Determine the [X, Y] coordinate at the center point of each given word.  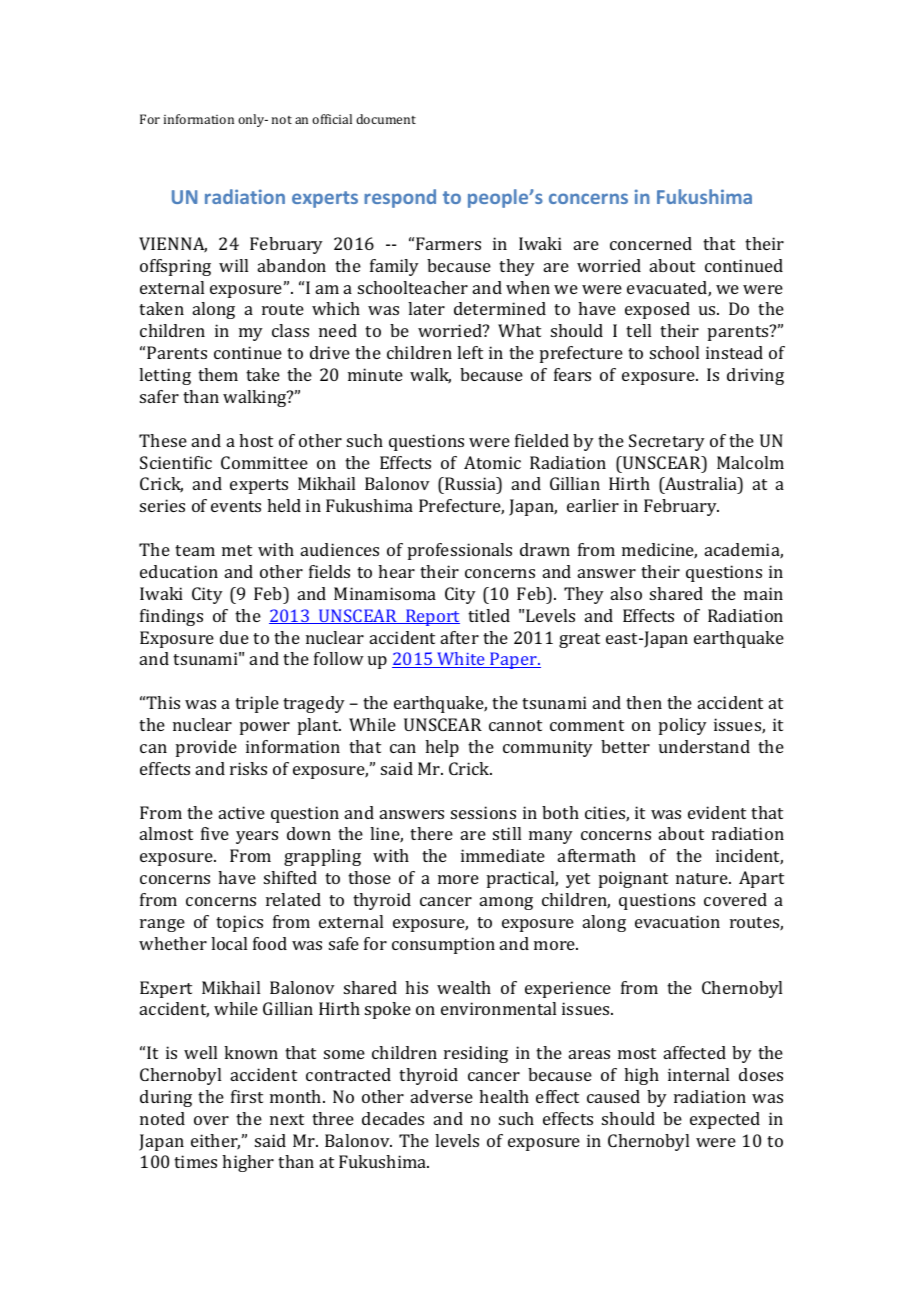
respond [400, 198]
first [247, 1096]
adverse [442, 1096]
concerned [651, 243]
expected [725, 1120]
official [332, 119]
